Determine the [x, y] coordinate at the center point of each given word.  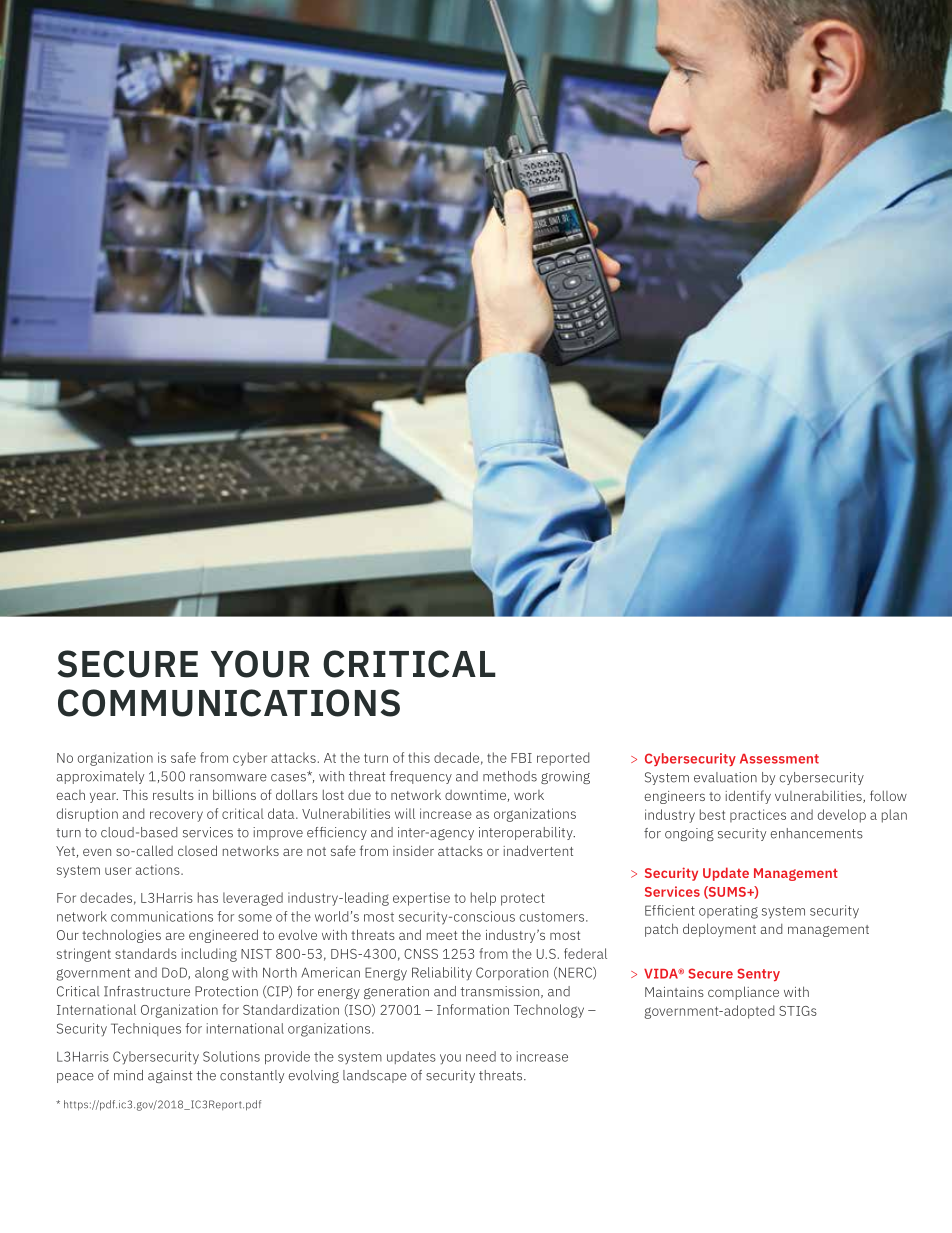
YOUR [260, 664]
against [170, 1076]
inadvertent [538, 850]
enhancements [817, 833]
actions [159, 869]
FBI [521, 758]
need [481, 1056]
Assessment [779, 759]
